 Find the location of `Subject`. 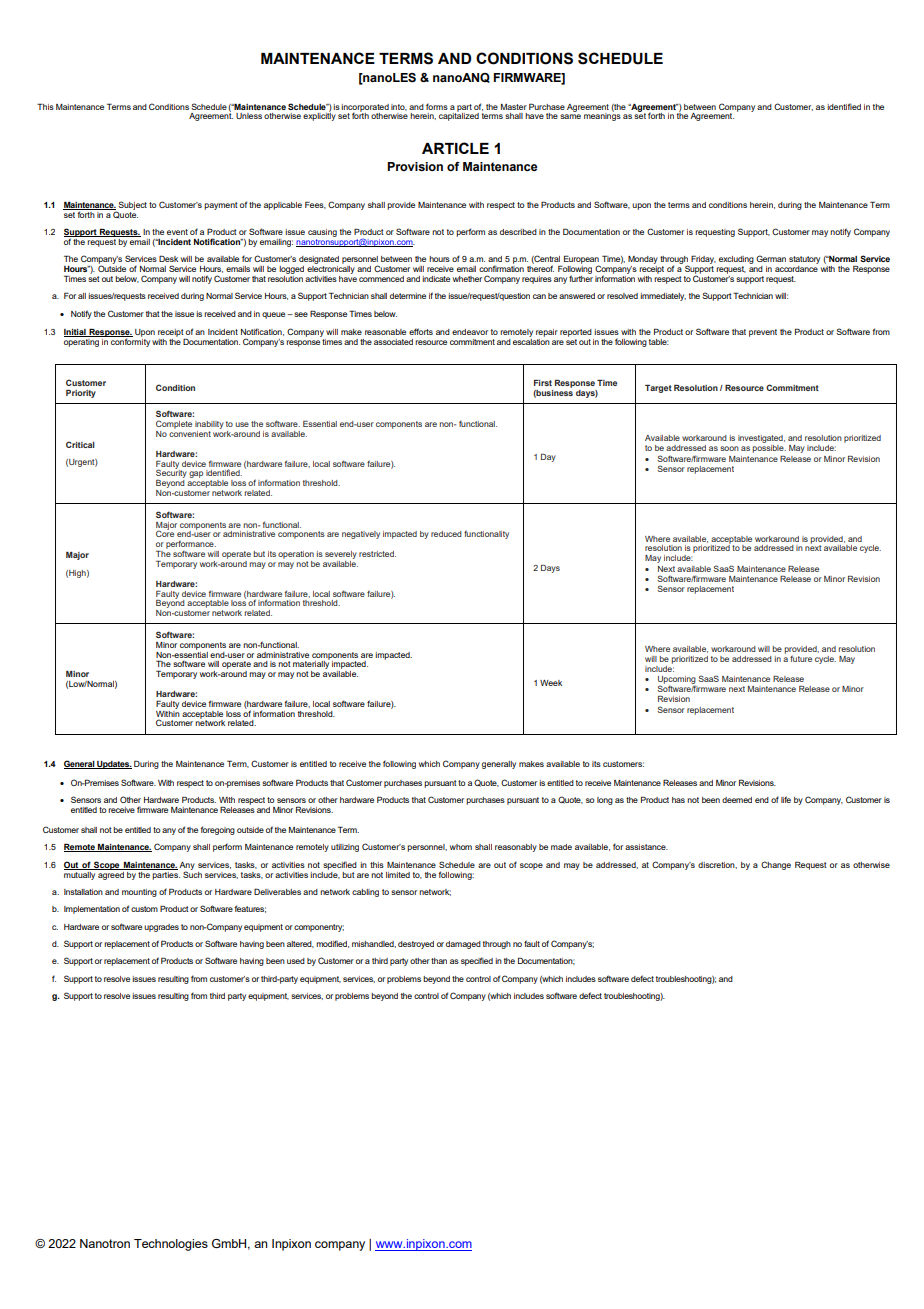

Subject is located at coordinates (132, 205).
